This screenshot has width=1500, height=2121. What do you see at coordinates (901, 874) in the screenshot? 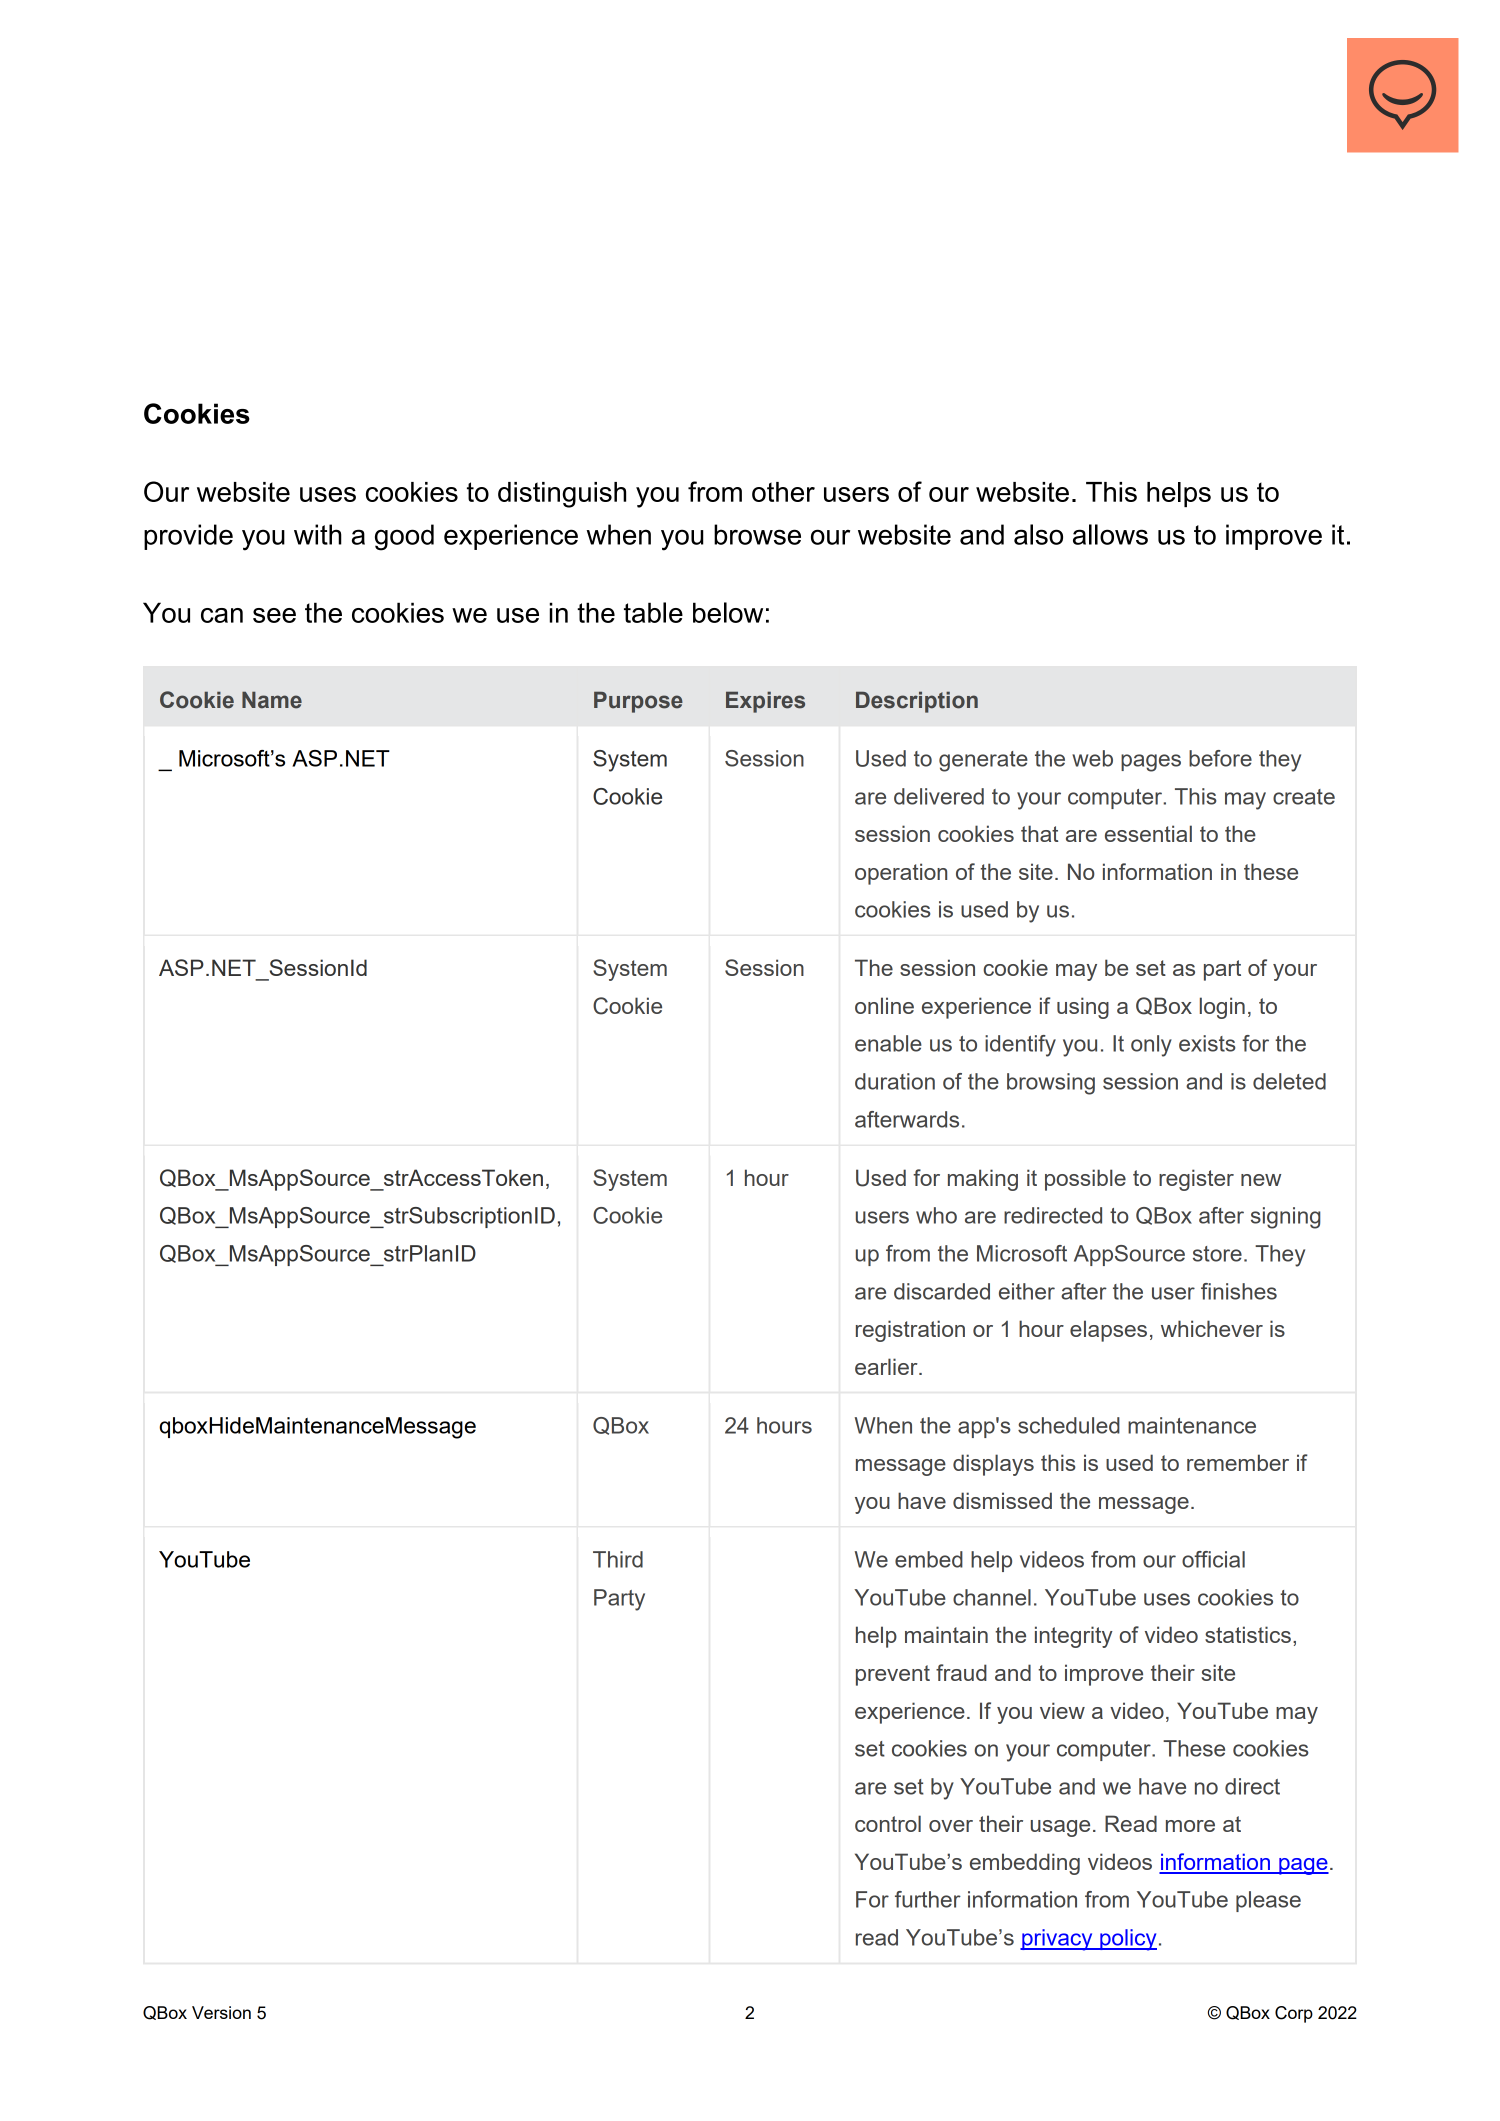
I see `operation` at bounding box center [901, 874].
